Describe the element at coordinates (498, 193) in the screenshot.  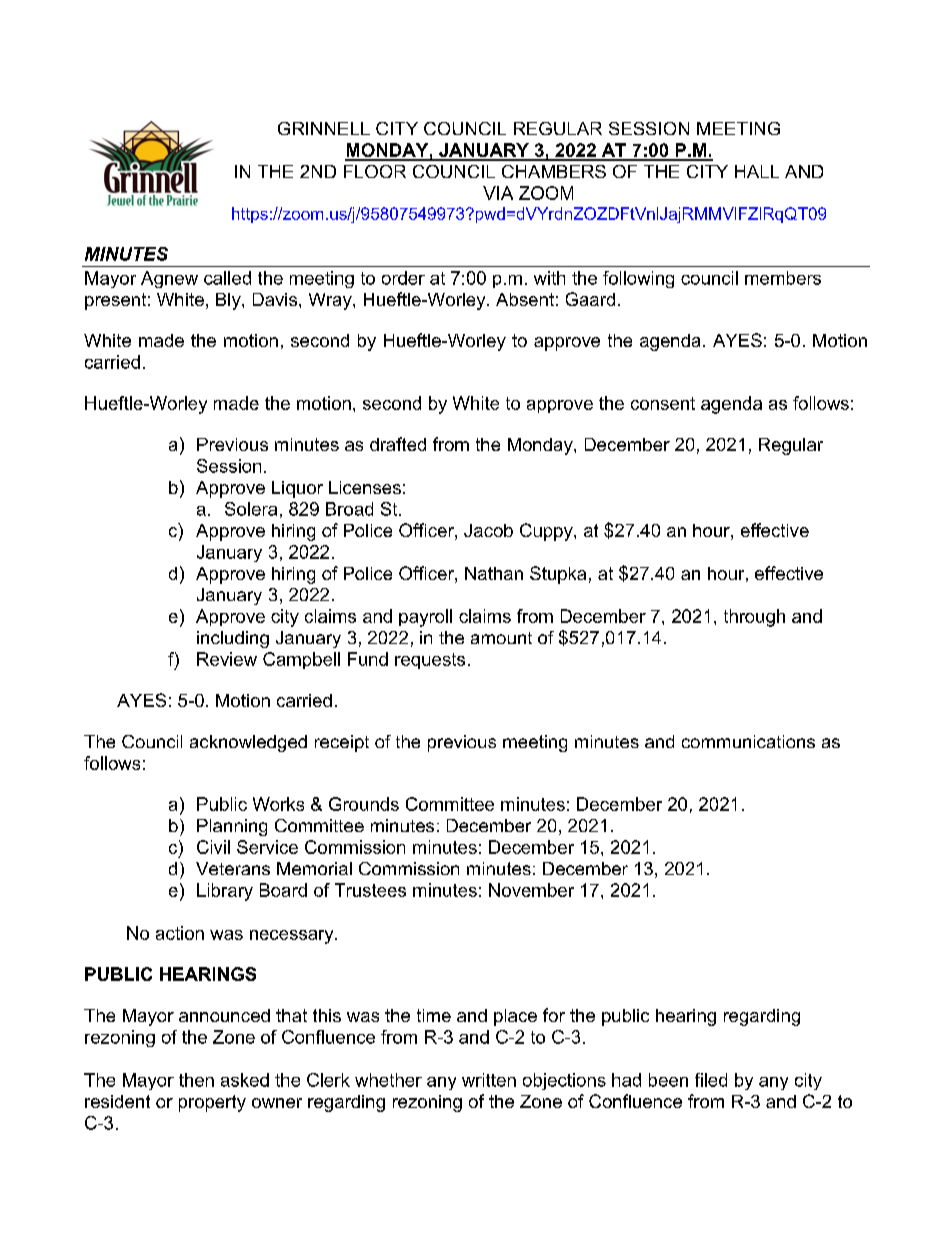
I see `VIA` at that location.
